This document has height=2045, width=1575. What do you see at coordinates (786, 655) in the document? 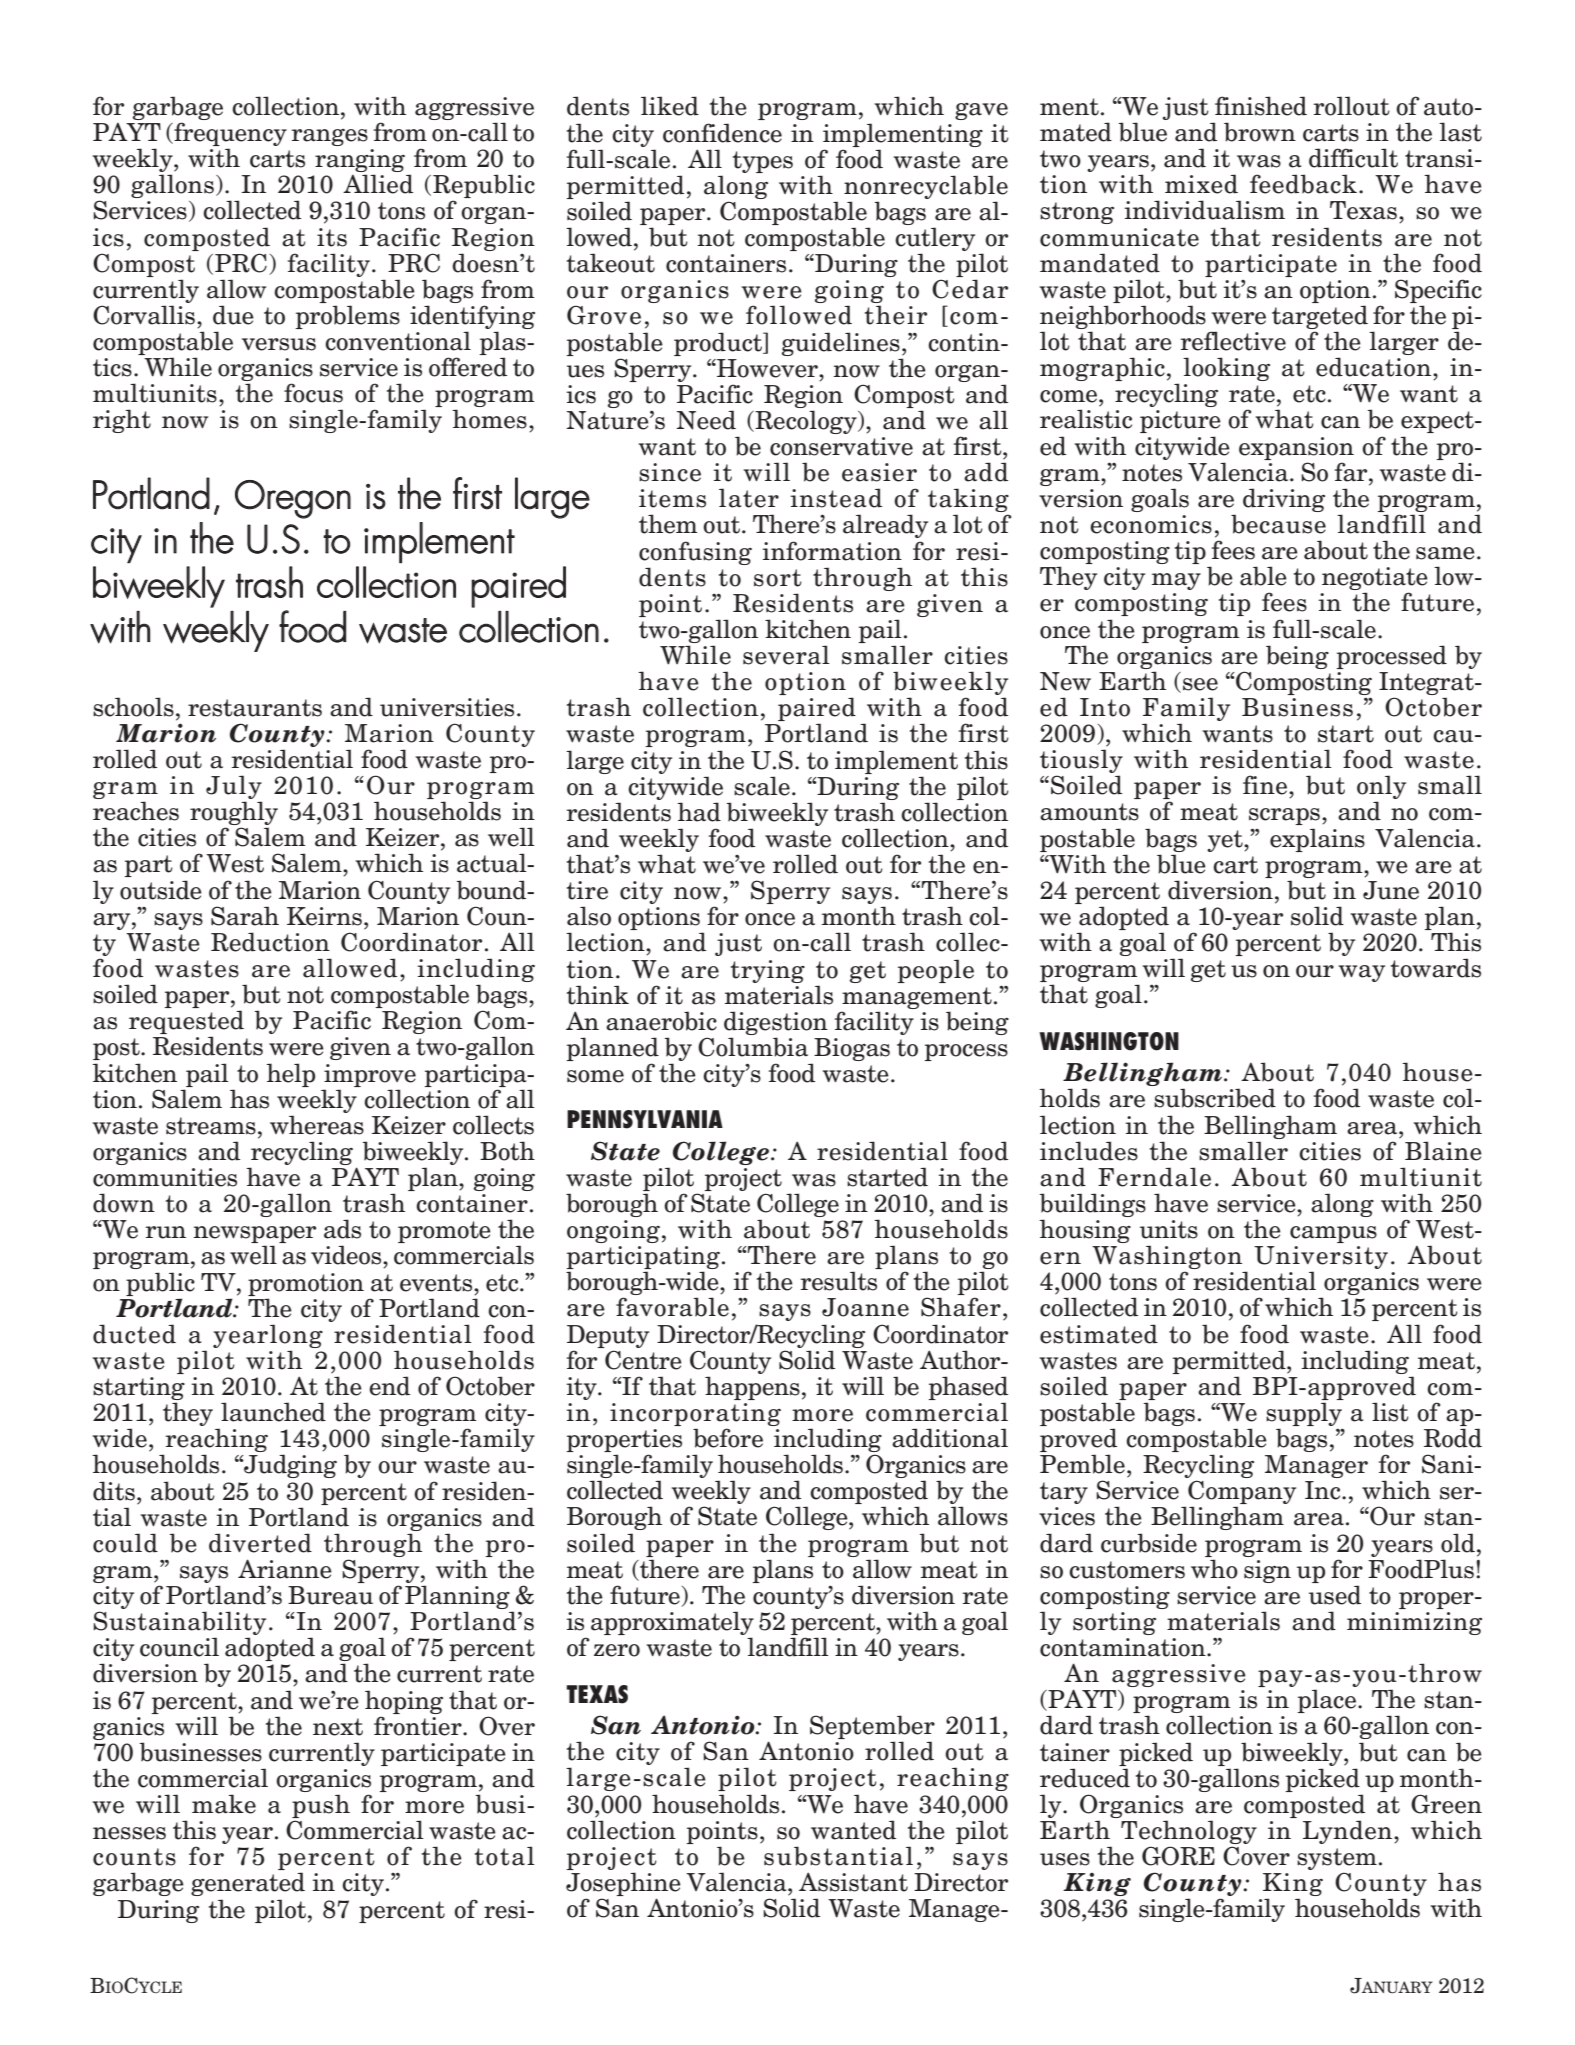
I see `several` at bounding box center [786, 655].
